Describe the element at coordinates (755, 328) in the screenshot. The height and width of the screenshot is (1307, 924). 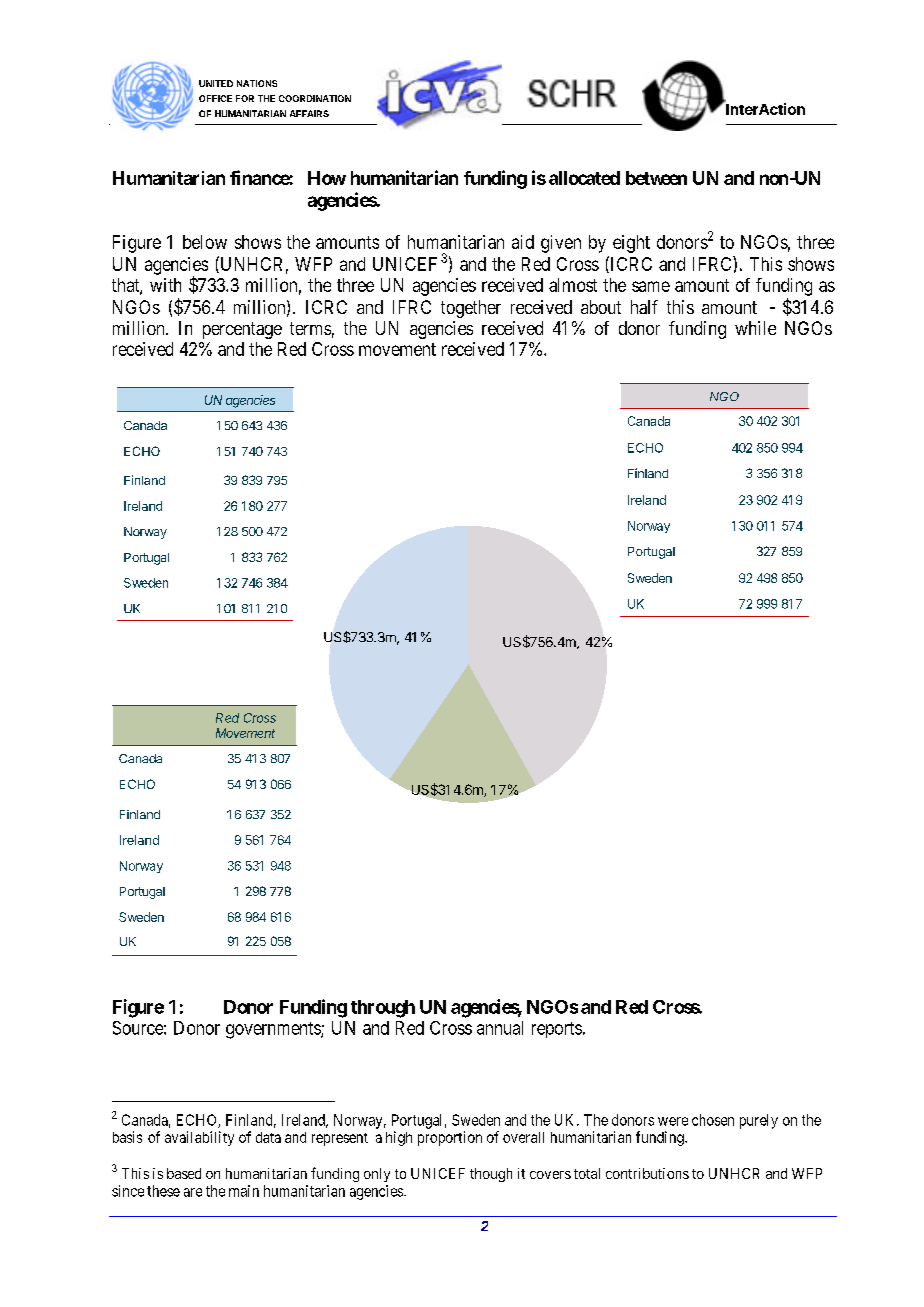
I see `while` at that location.
